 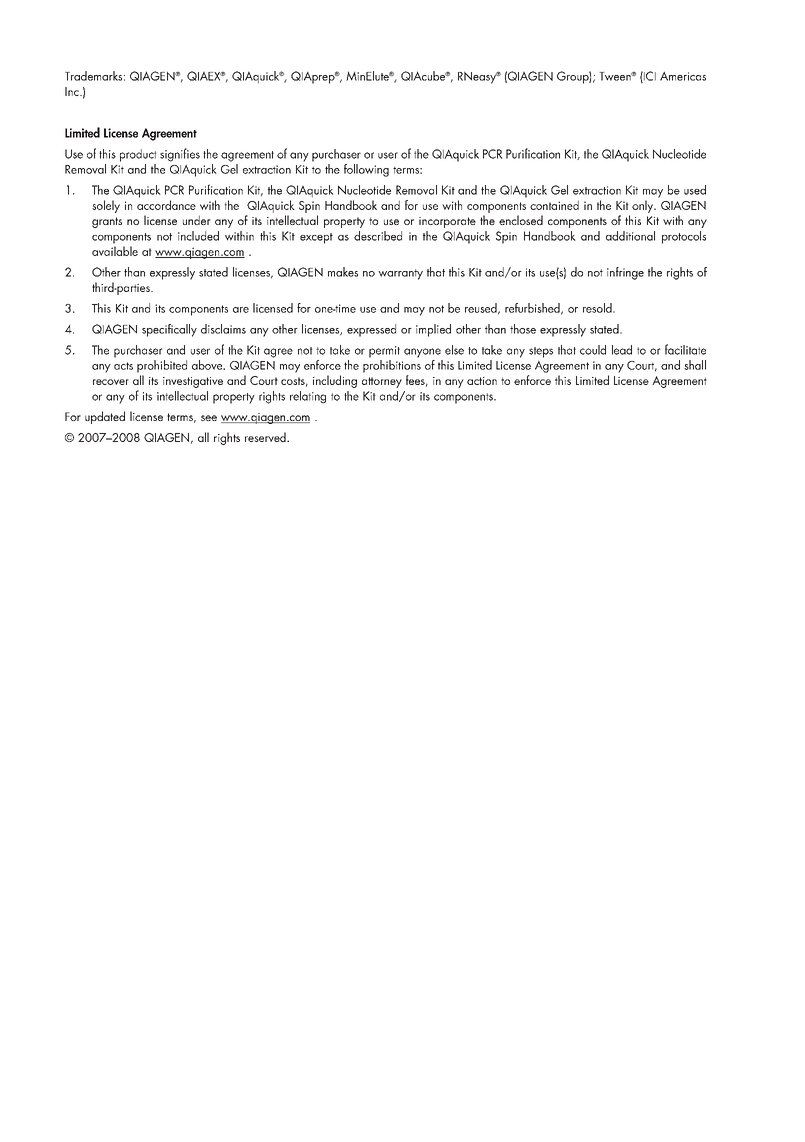 I want to click on Americas, so click(x=683, y=76).
